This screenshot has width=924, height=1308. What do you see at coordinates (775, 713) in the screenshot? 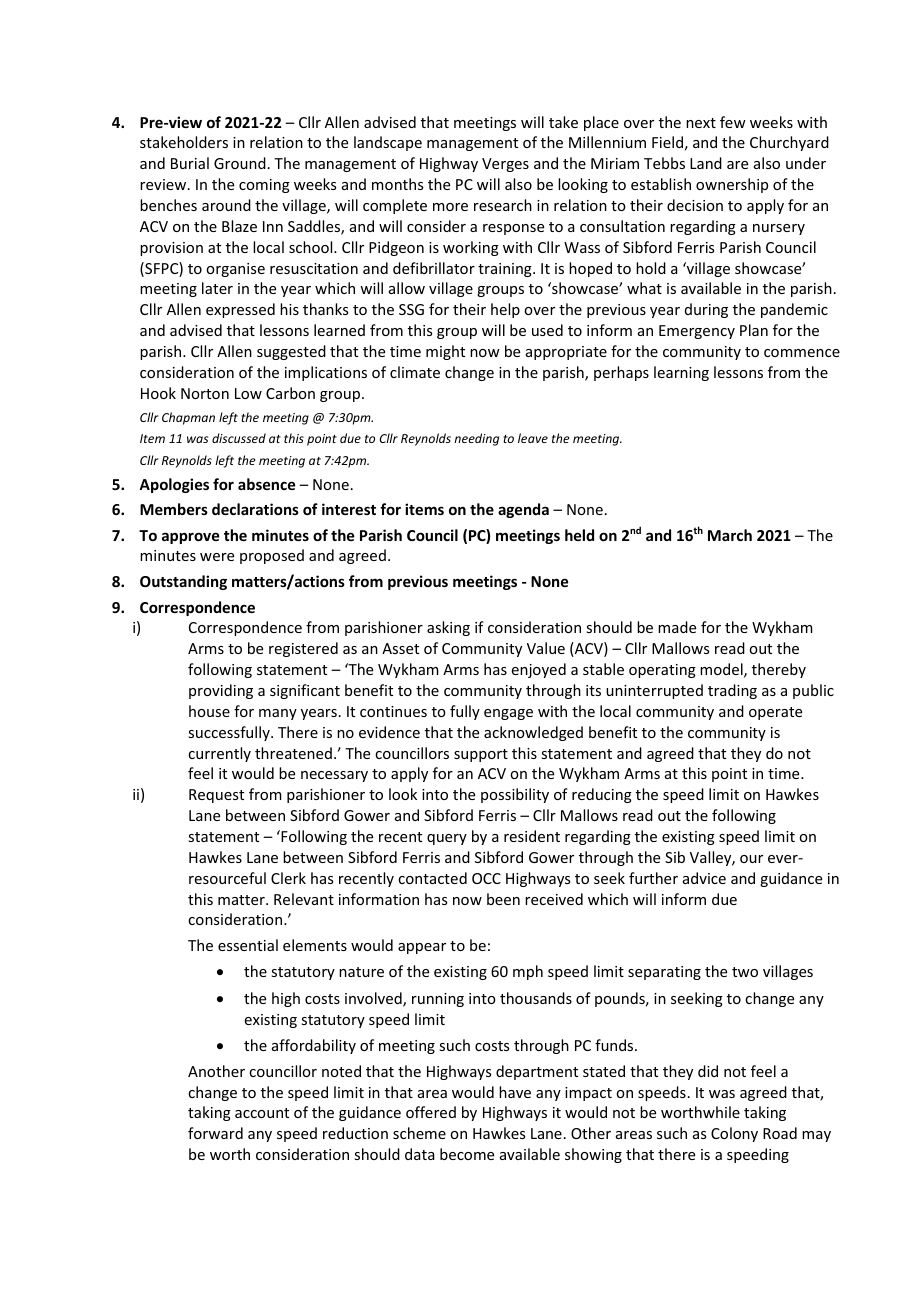
I see `operate` at bounding box center [775, 713].
